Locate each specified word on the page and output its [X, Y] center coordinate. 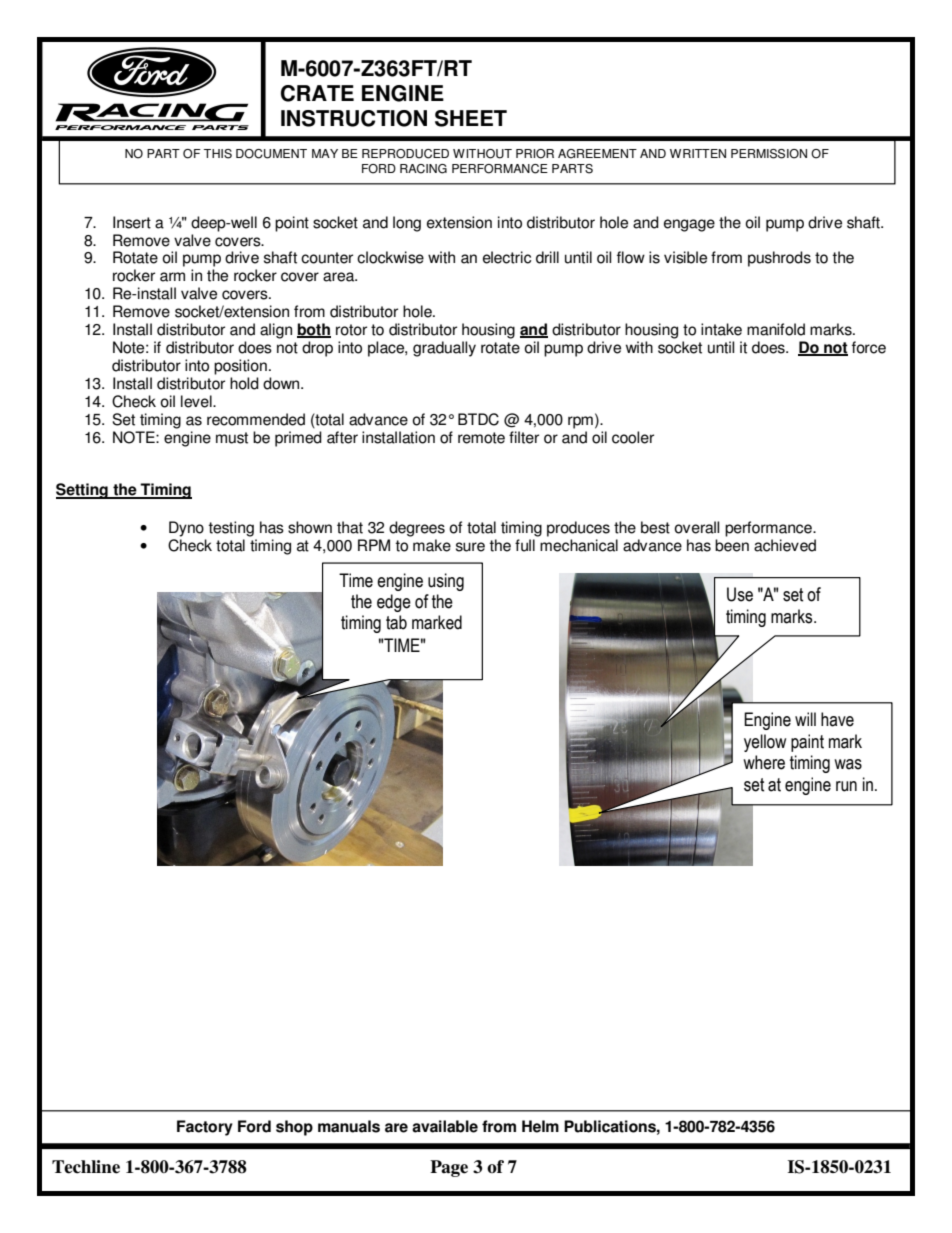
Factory [205, 1128]
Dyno [186, 529]
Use [740, 594]
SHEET [471, 118]
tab [396, 622]
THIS [218, 154]
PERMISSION [769, 154]
